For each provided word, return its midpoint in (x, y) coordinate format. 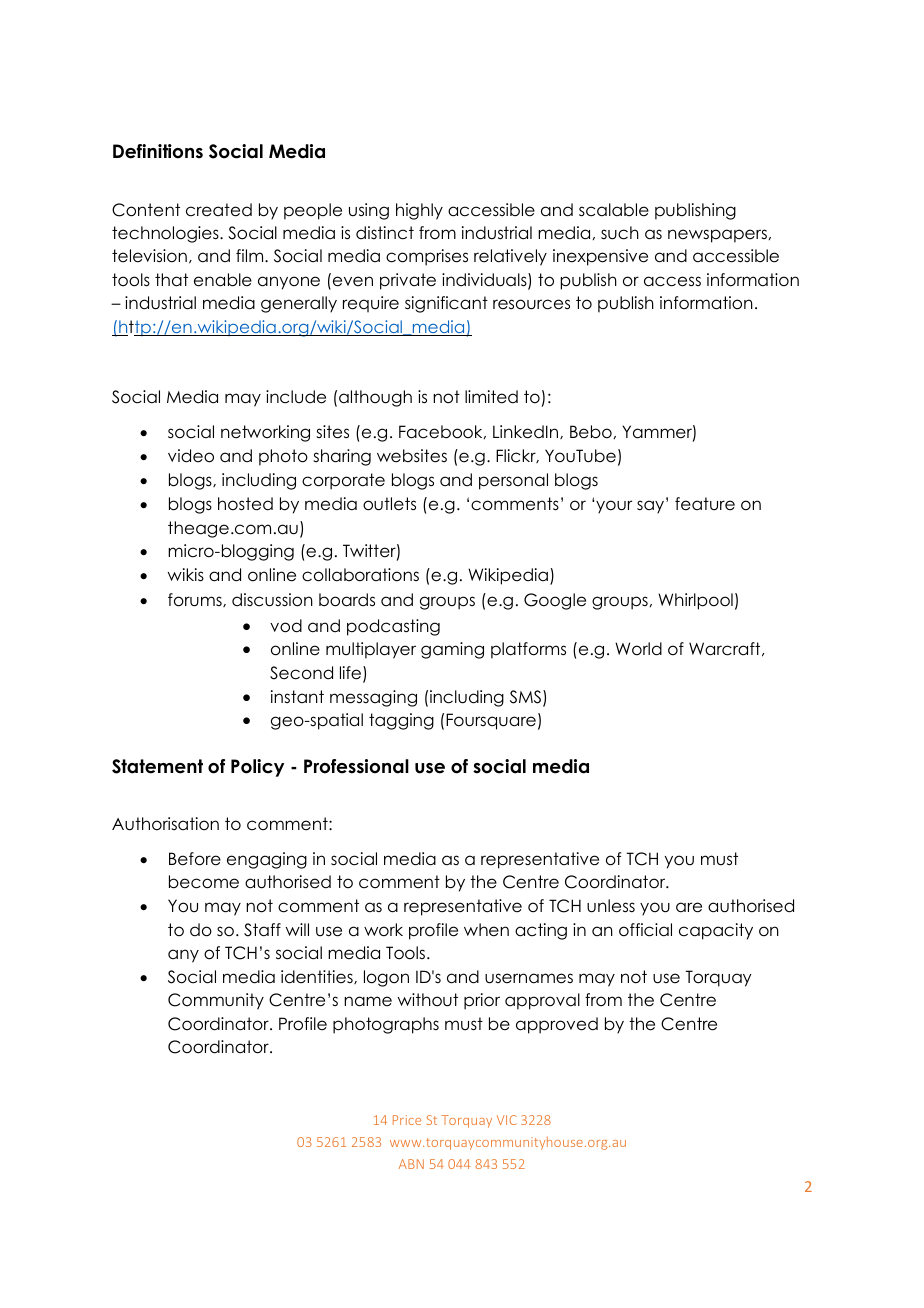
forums (196, 600)
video (191, 456)
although (375, 398)
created (219, 210)
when (486, 930)
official (645, 930)
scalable (614, 210)
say (652, 506)
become (204, 882)
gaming (452, 650)
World (638, 649)
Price (407, 1120)
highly (419, 211)
